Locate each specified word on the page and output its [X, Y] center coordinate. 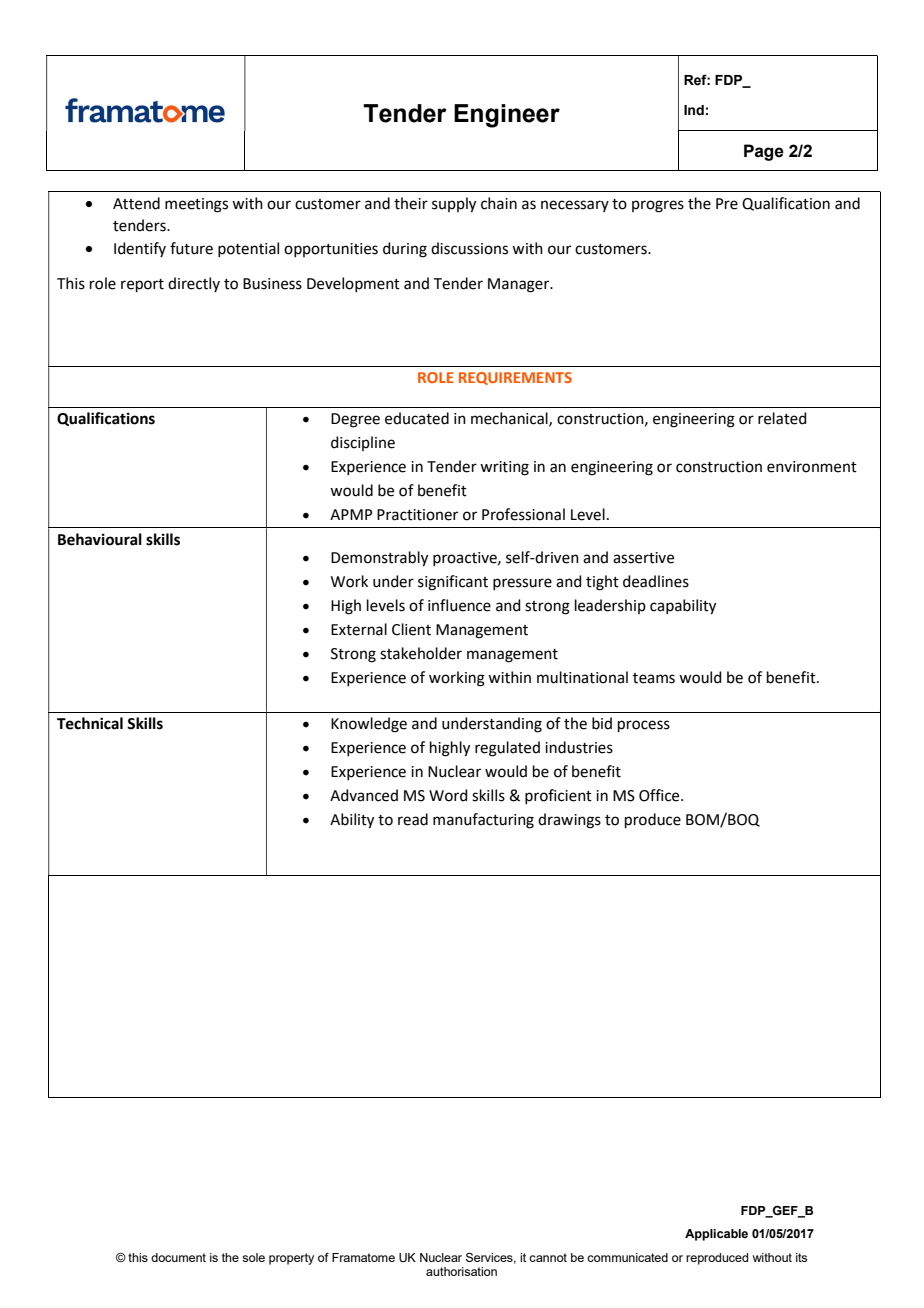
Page [764, 152]
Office [660, 795]
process [644, 726]
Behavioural [100, 539]
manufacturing [483, 821]
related [782, 418]
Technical [90, 723]
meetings [196, 205]
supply [454, 205]
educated [417, 418]
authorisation [461, 1271]
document [178, 1257]
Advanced [364, 795]
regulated [507, 749]
